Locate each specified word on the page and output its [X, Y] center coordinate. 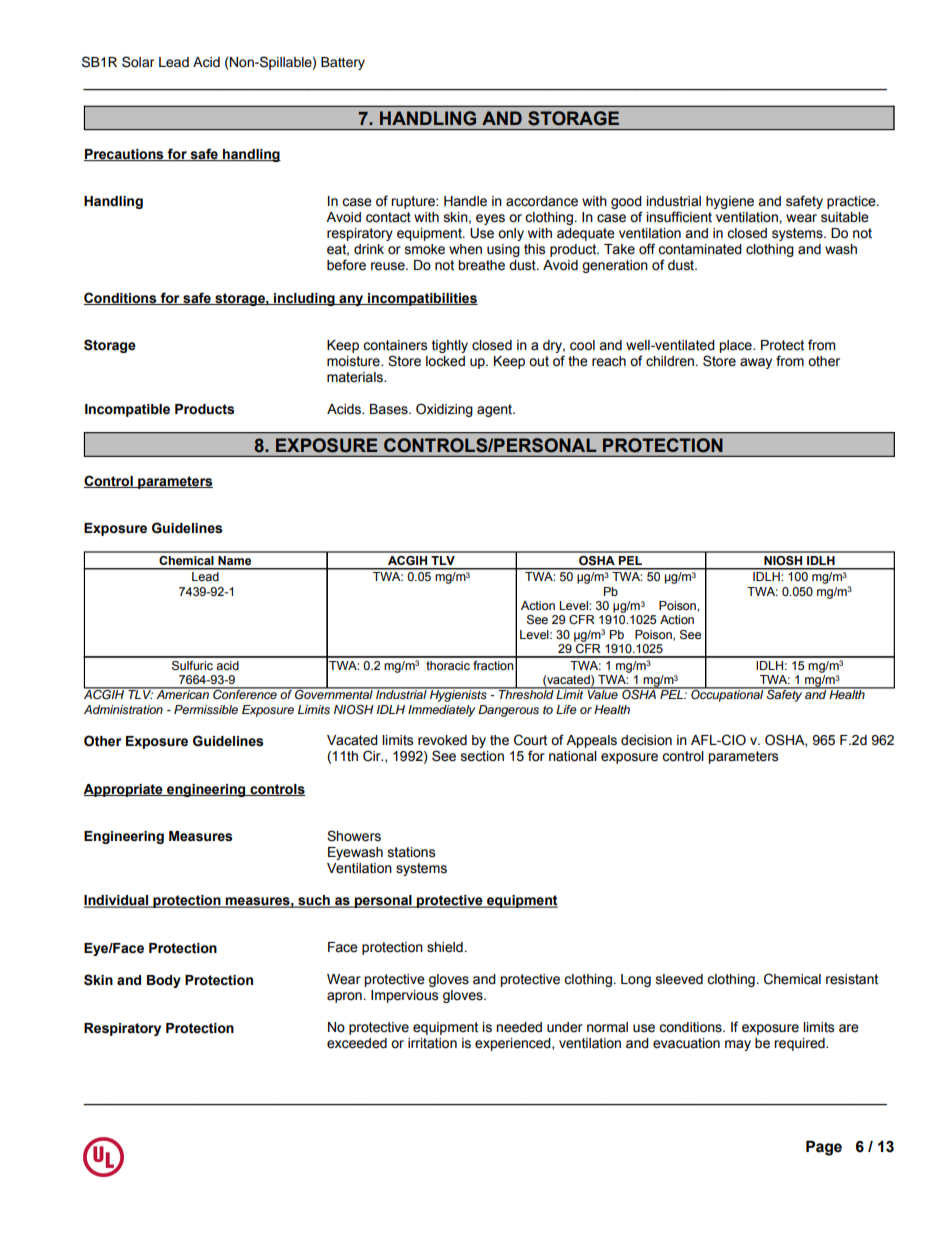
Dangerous [508, 711]
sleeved [679, 979]
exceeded [357, 1043]
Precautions [125, 155]
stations [411, 852]
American [182, 693]
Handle [465, 201]
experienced [514, 1044]
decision [646, 740]
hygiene [730, 202]
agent [496, 410]
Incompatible [127, 410]
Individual [117, 901]
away [756, 363]
